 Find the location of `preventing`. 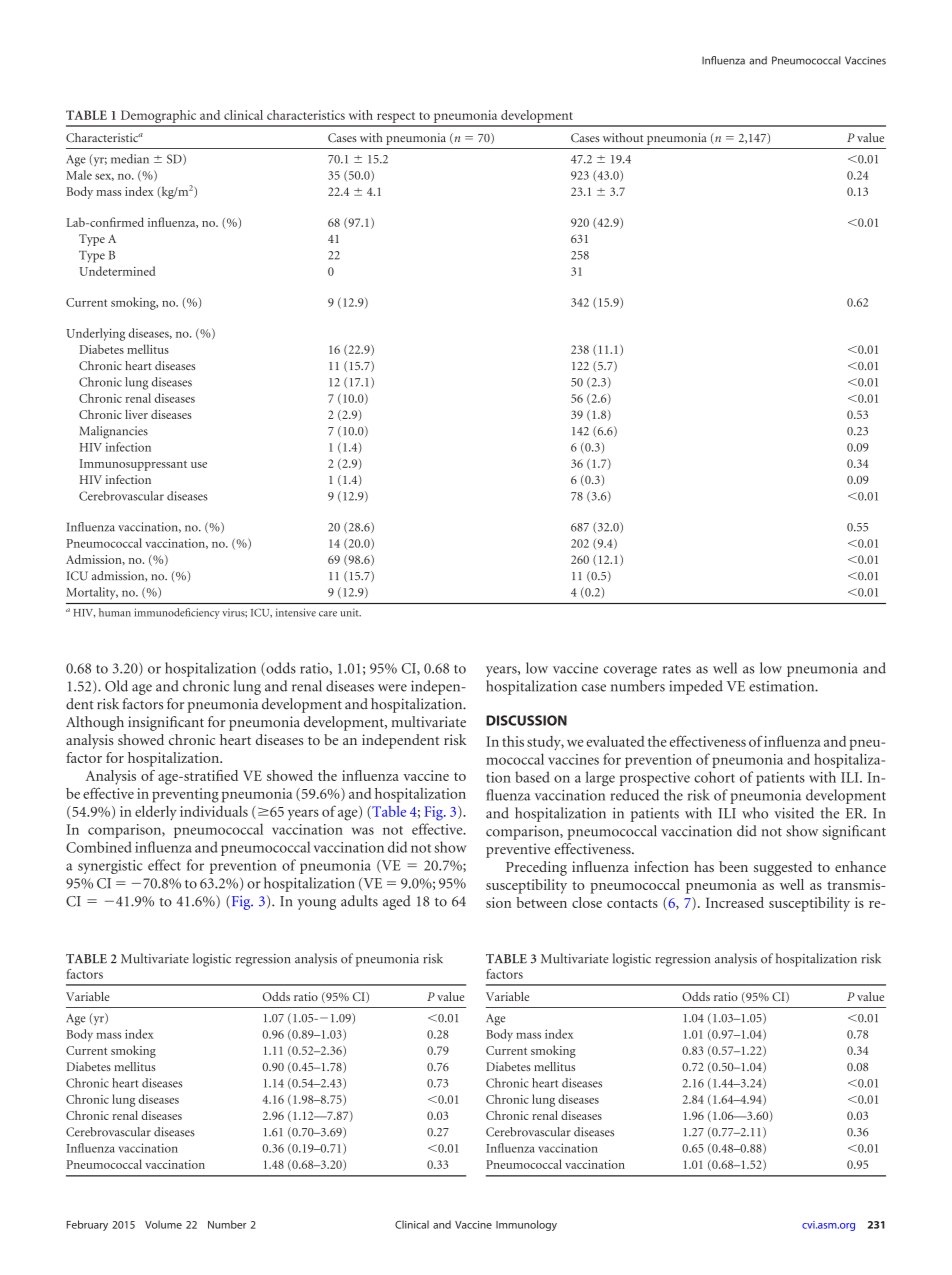

preventing is located at coordinates (185, 795).
